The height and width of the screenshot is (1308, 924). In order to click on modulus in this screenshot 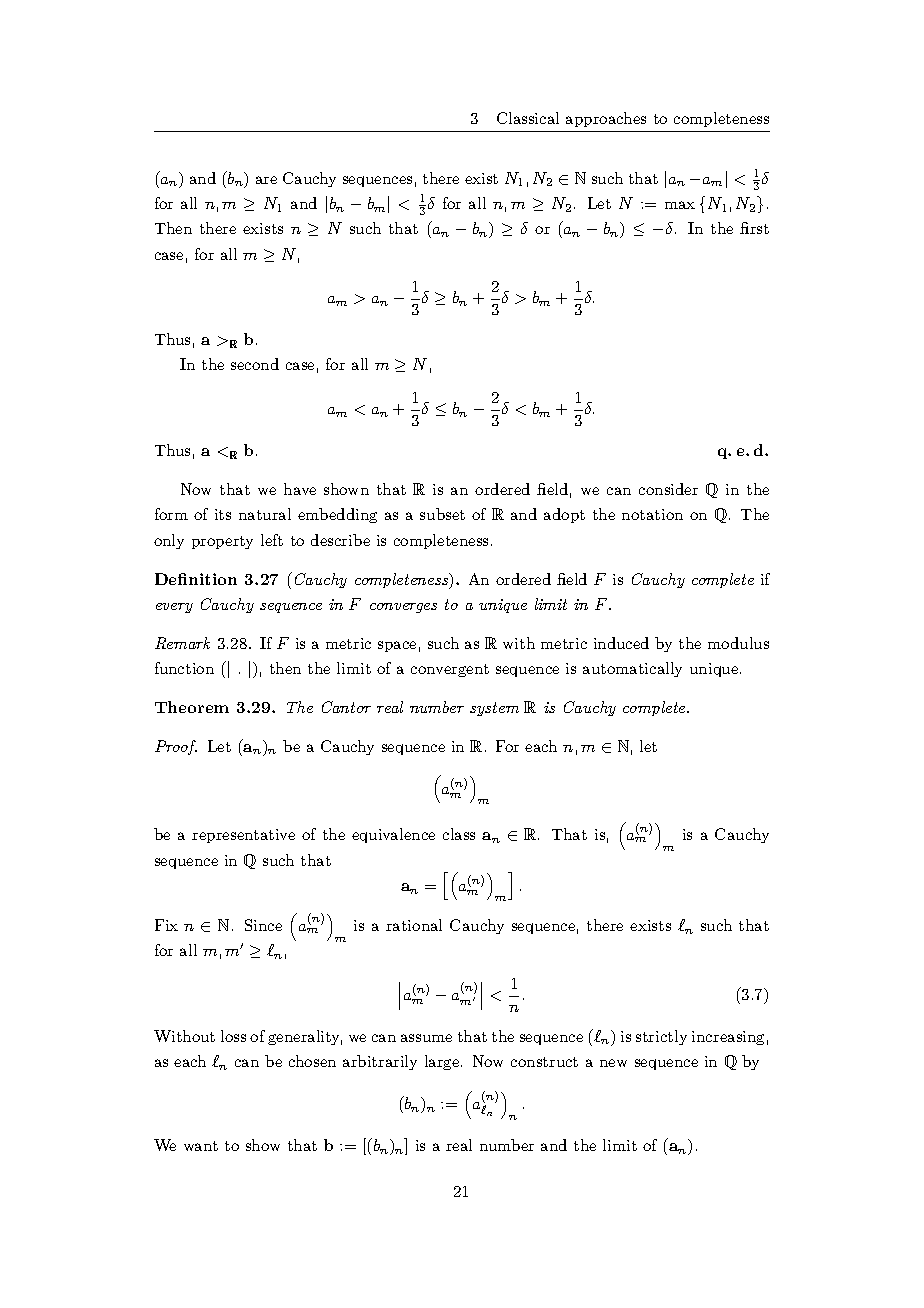, I will do `click(738, 643)`.
